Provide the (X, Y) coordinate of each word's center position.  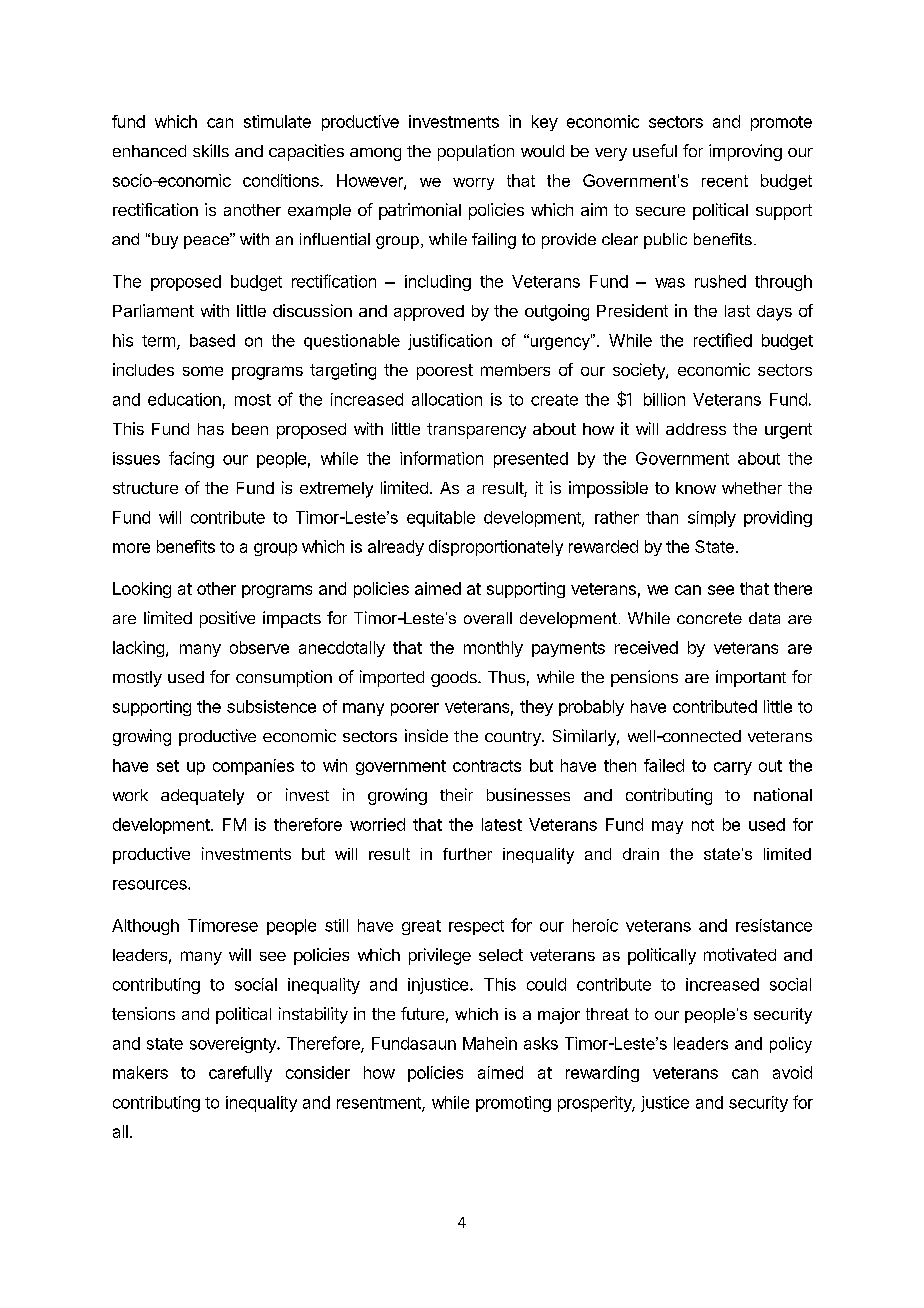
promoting (513, 1104)
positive (227, 619)
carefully (240, 1074)
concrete (709, 618)
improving (745, 152)
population (476, 152)
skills (211, 150)
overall (488, 618)
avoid (792, 1072)
